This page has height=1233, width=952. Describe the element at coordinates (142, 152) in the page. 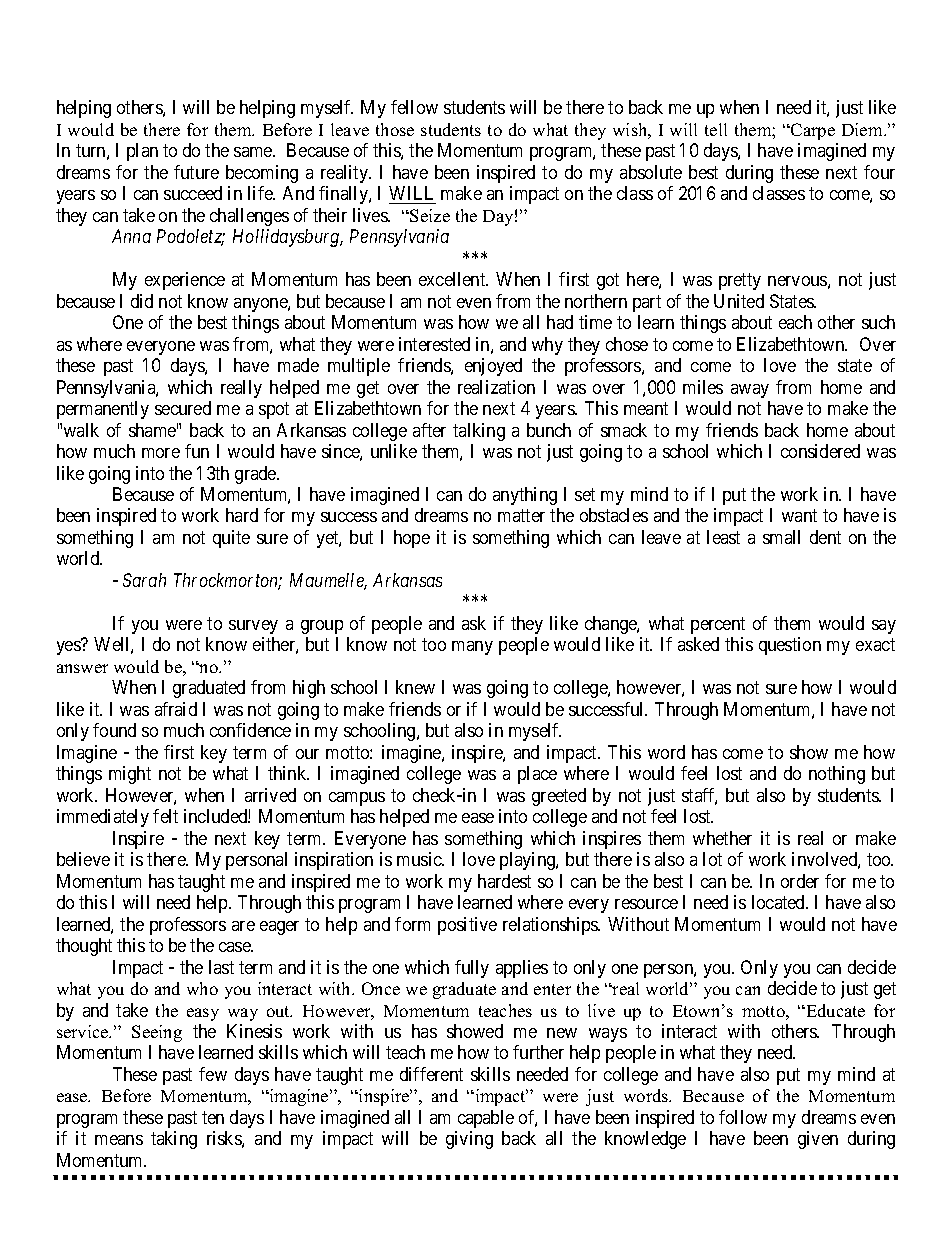

I see `plan` at that location.
